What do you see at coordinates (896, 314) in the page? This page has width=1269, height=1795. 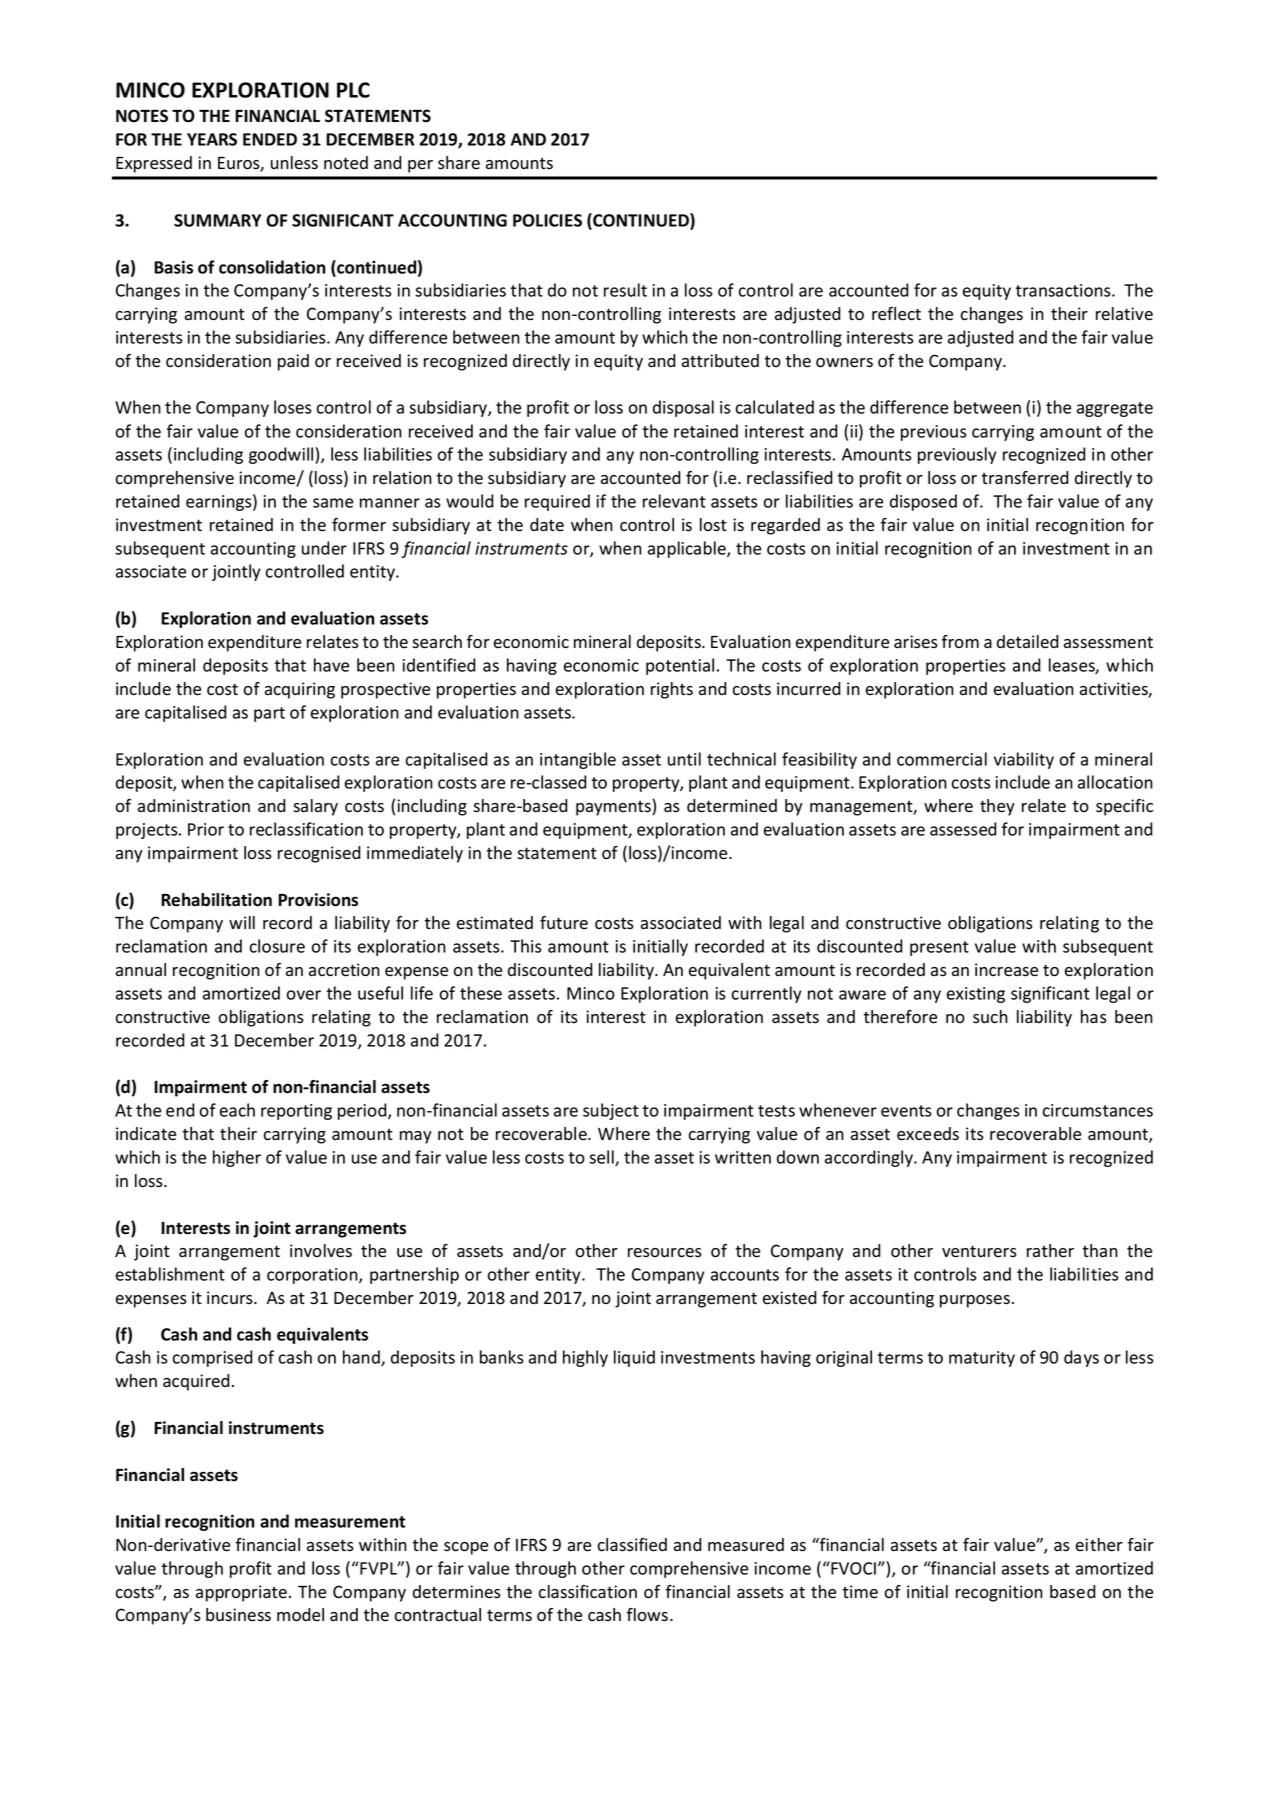 I see `reflect` at bounding box center [896, 314].
